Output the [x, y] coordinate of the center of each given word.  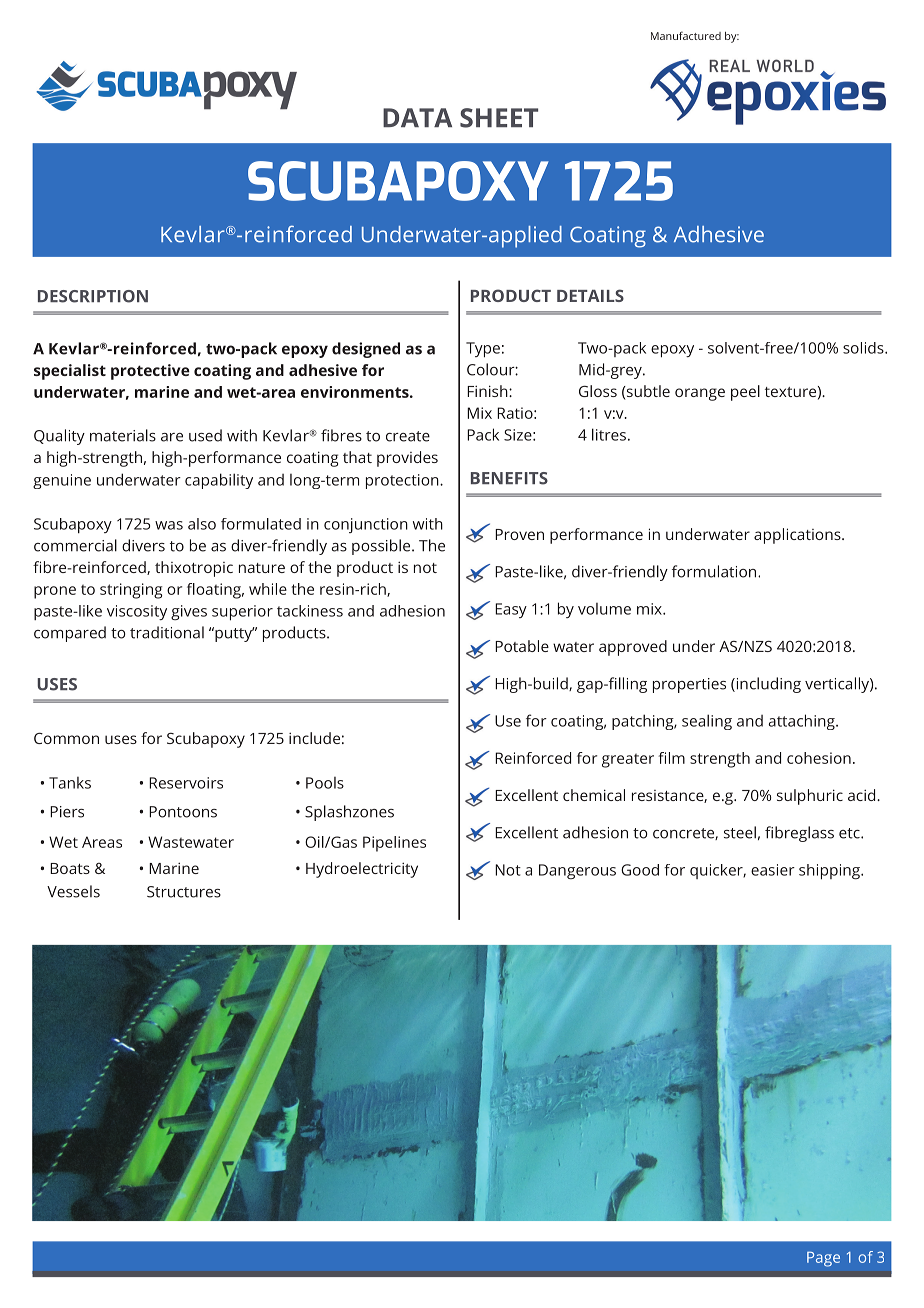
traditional [167, 632]
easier [773, 870]
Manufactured [686, 35]
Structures [184, 892]
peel [745, 393]
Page [823, 1259]
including [767, 685]
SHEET [499, 118]
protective [150, 372]
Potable [522, 646]
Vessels [73, 891]
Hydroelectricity [362, 870]
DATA [417, 117]
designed [366, 350]
